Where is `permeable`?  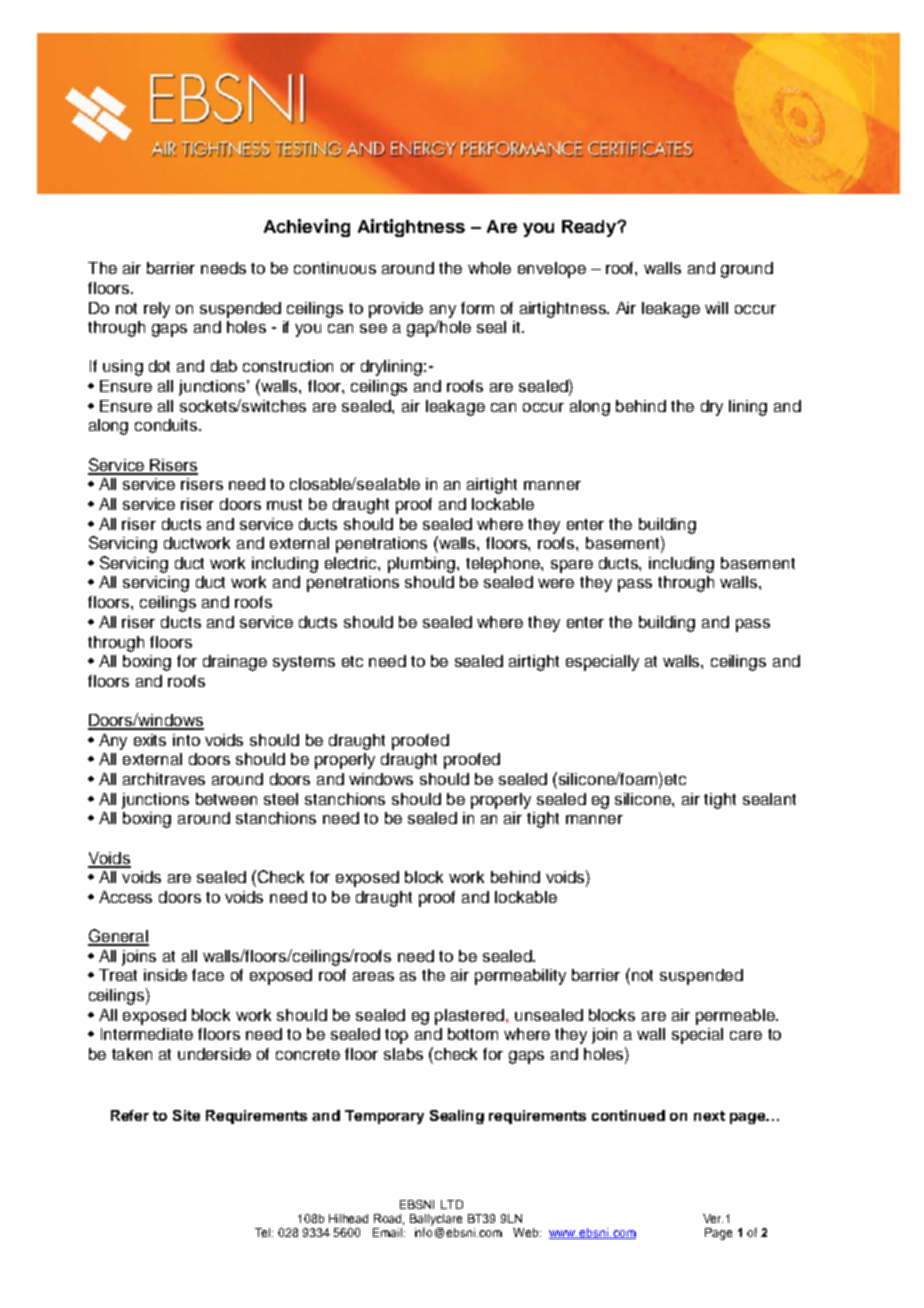 permeable is located at coordinates (736, 1017).
